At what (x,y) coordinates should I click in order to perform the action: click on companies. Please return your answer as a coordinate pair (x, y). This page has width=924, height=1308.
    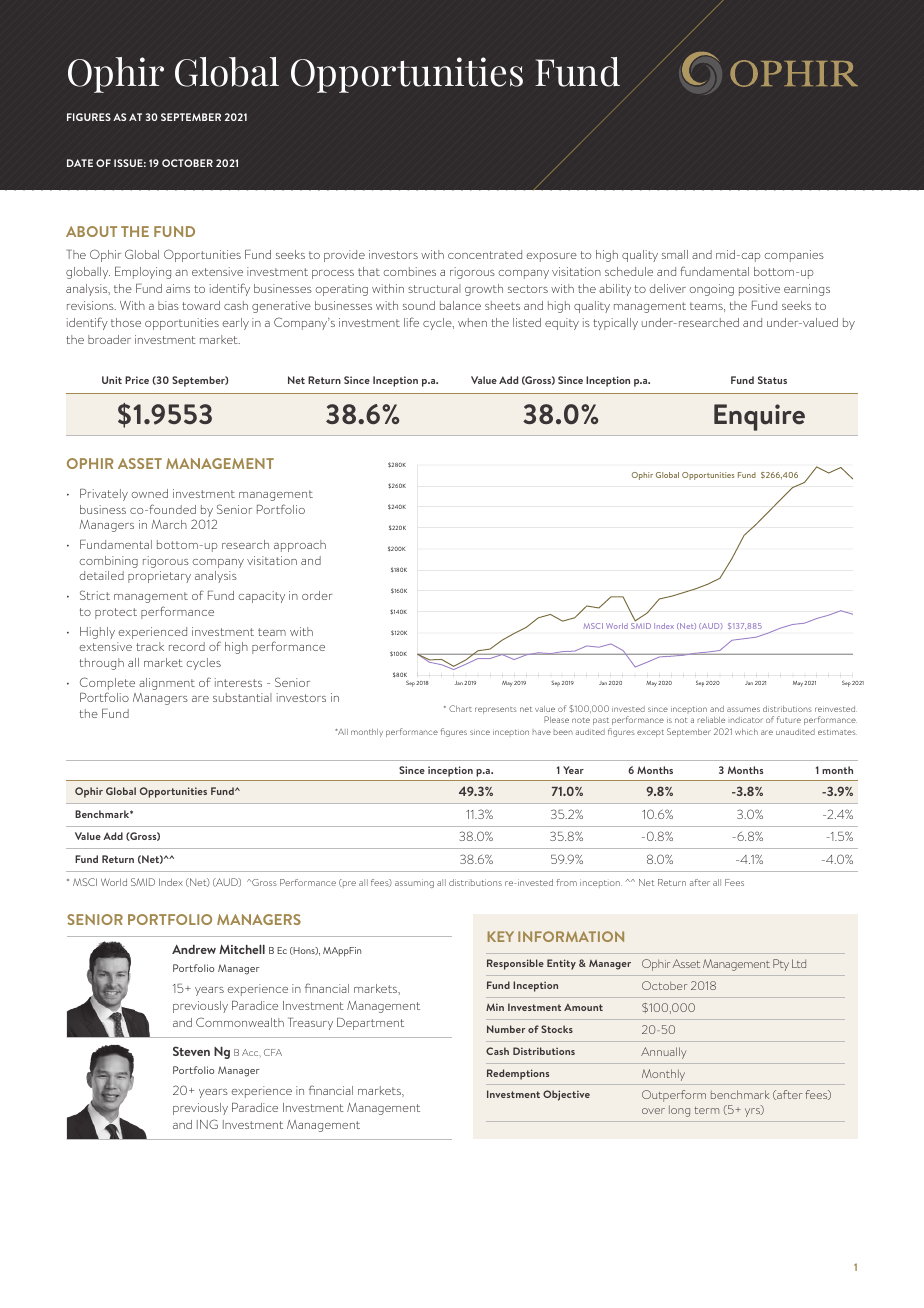
    Looking at the image, I should click on (794, 256).
